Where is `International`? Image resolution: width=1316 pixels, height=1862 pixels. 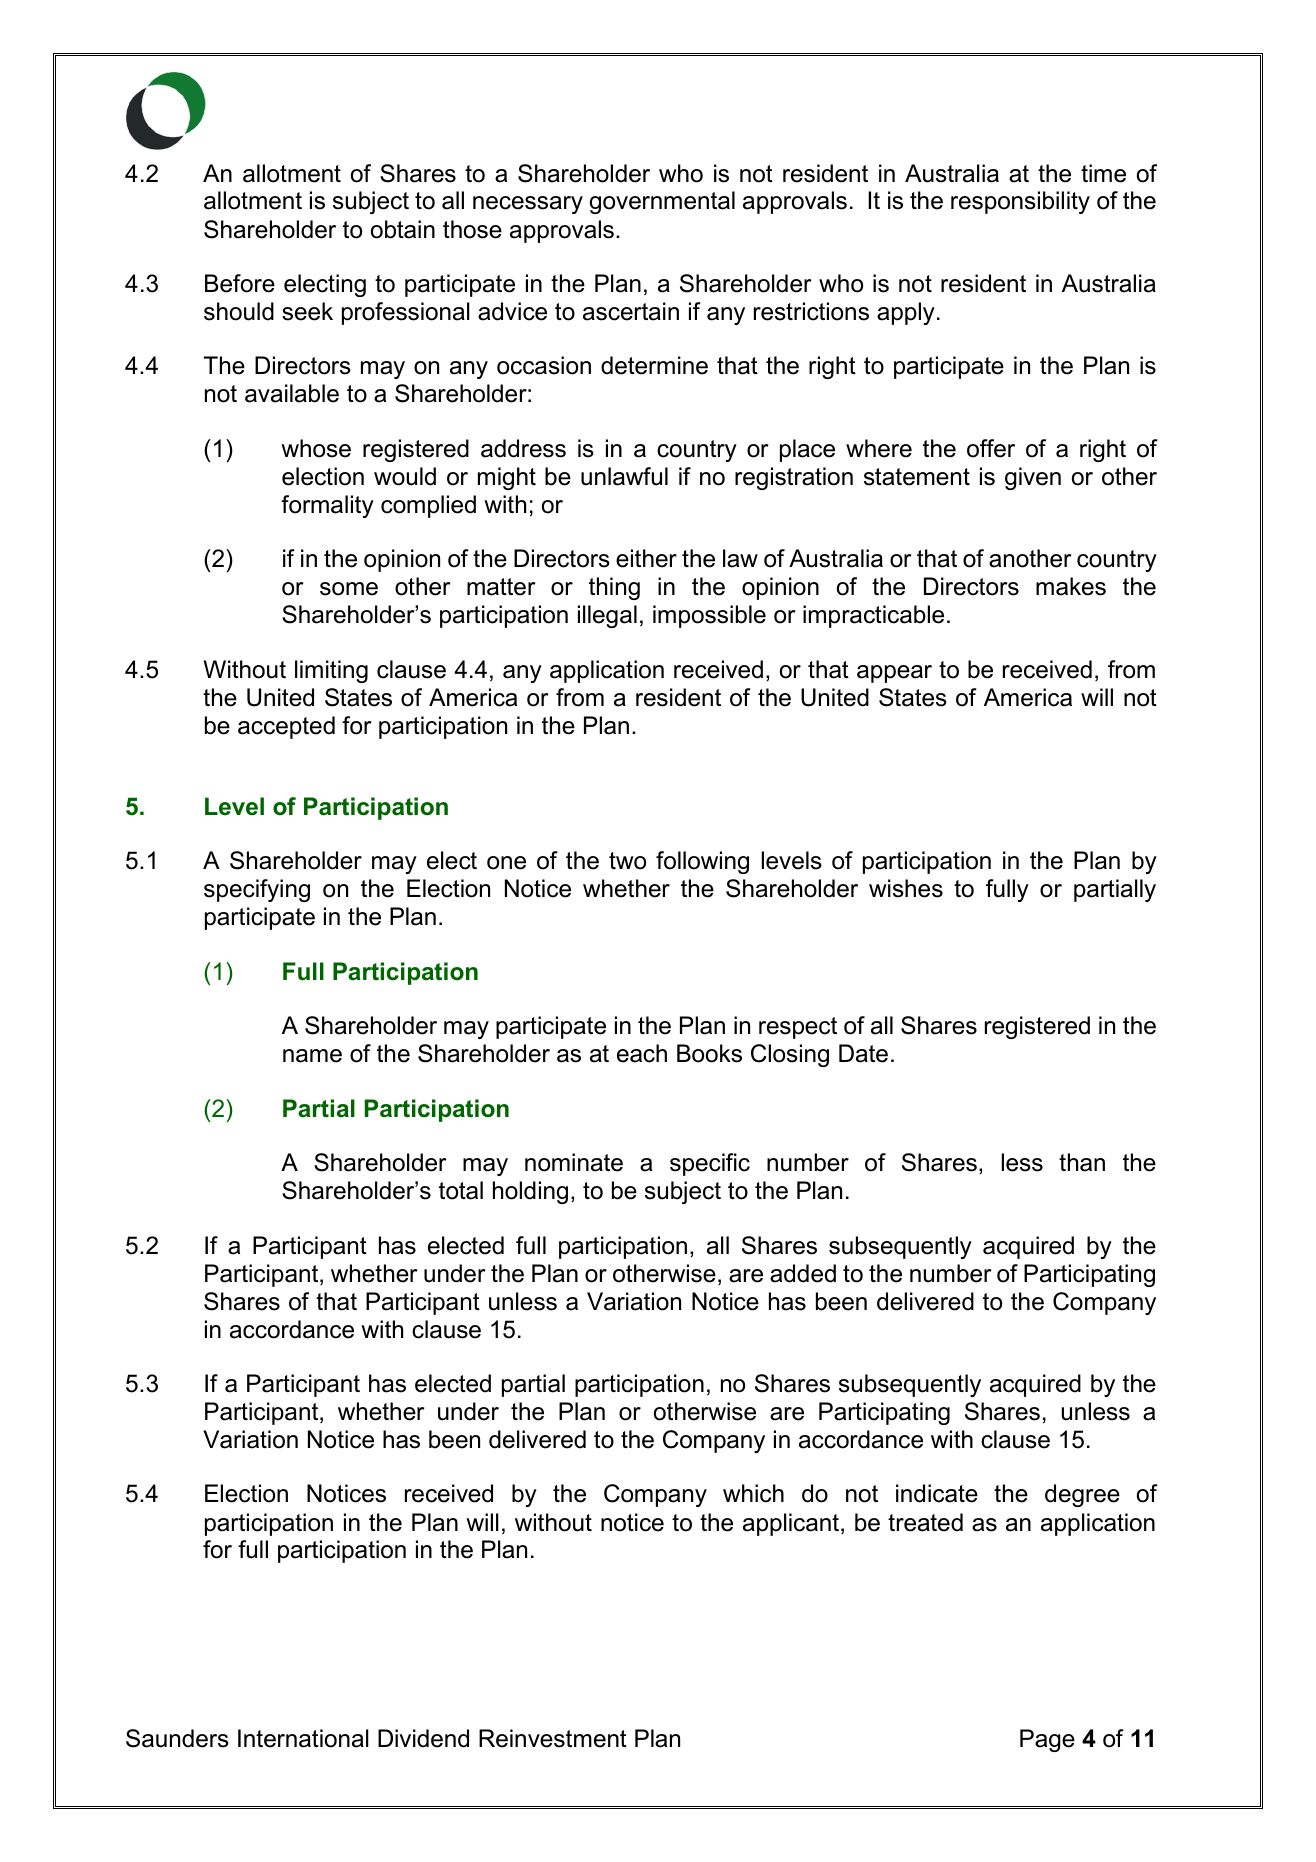 International is located at coordinates (303, 1738).
